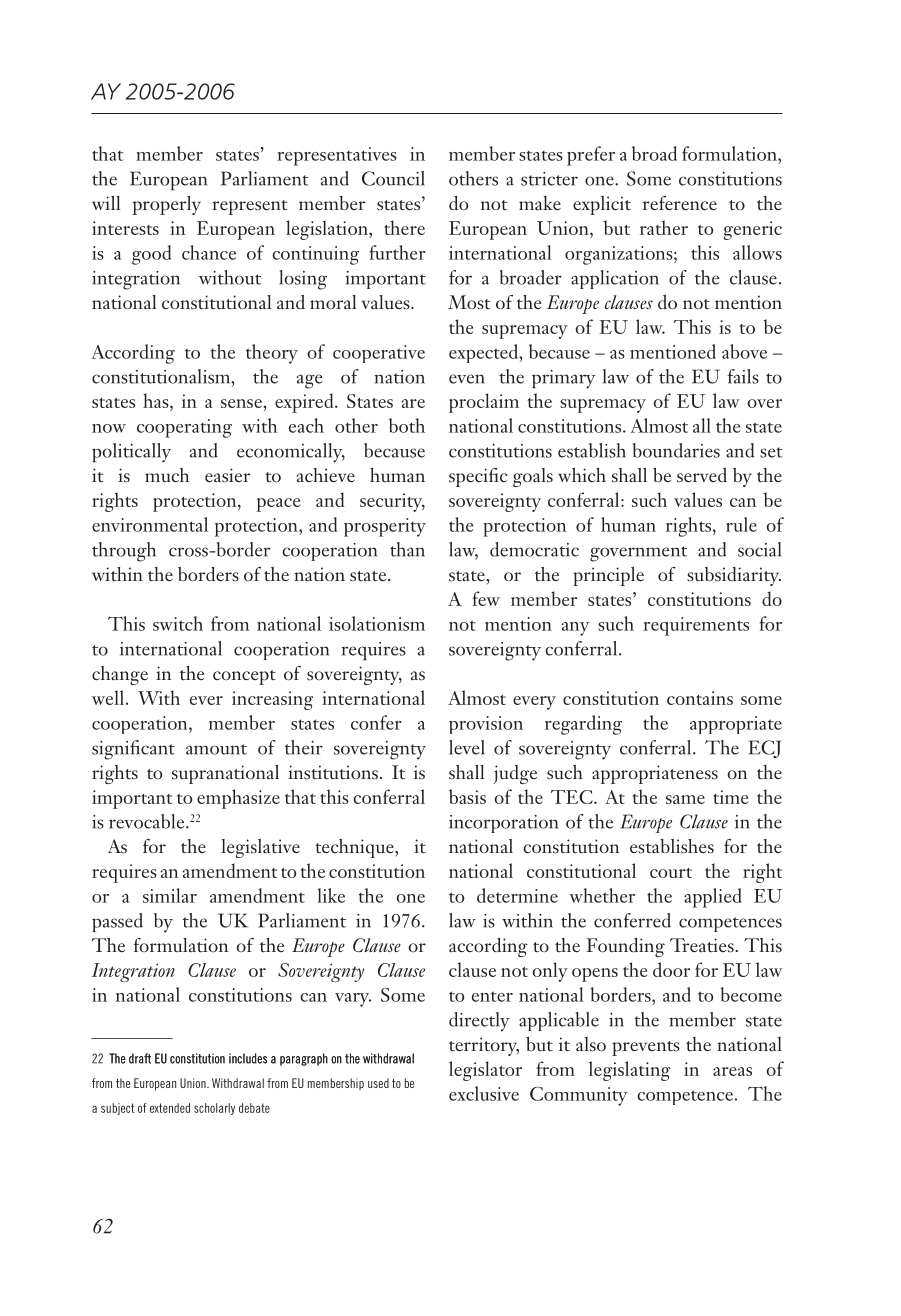 This screenshot has height=1316, width=901. Describe the element at coordinates (216, 749) in the screenshot. I see `amount` at that location.
